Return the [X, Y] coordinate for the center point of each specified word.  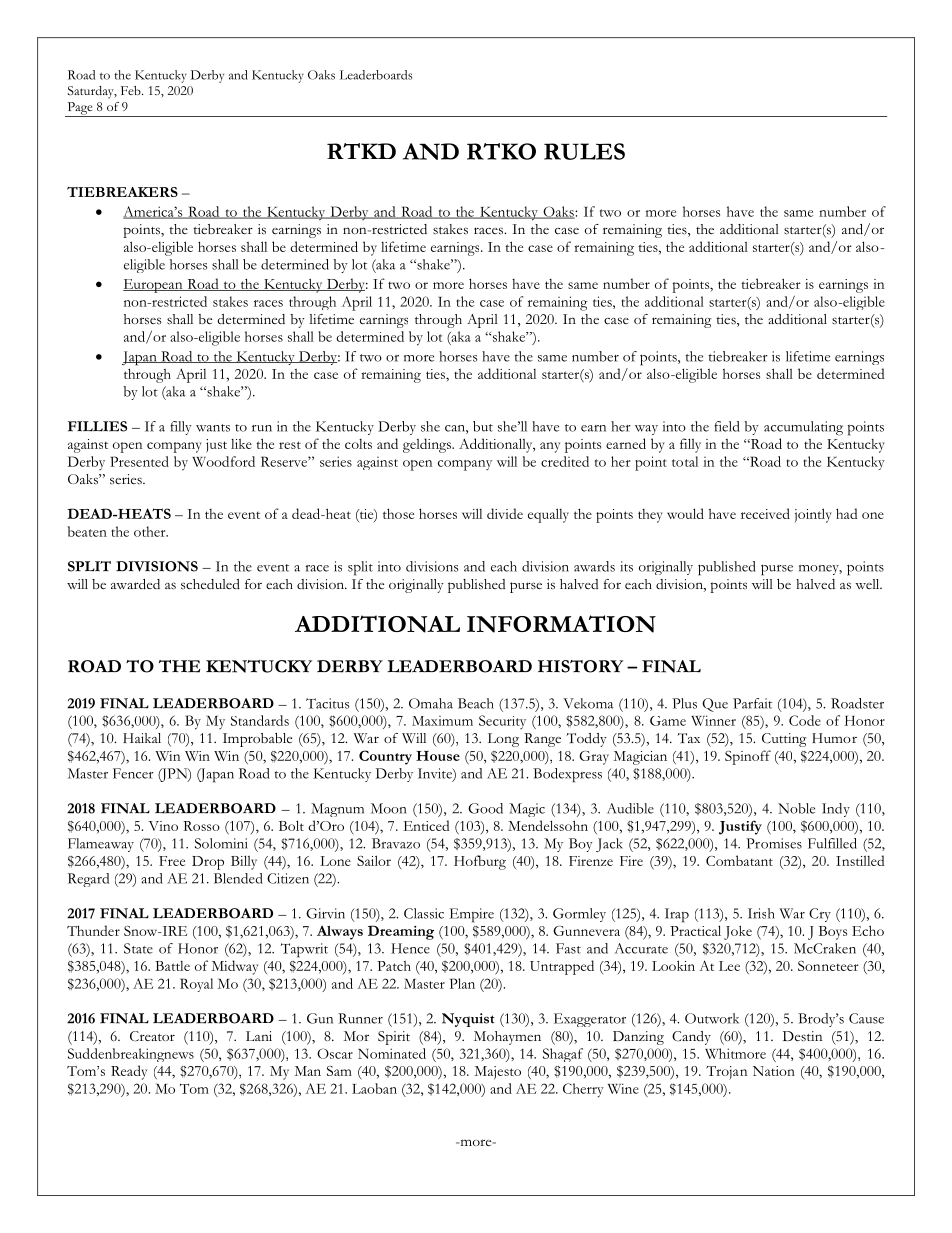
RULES [584, 151]
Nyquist [468, 1020]
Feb [132, 90]
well [868, 584]
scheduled [210, 584]
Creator [152, 1036]
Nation [774, 1071]
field [727, 426]
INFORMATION [561, 624]
